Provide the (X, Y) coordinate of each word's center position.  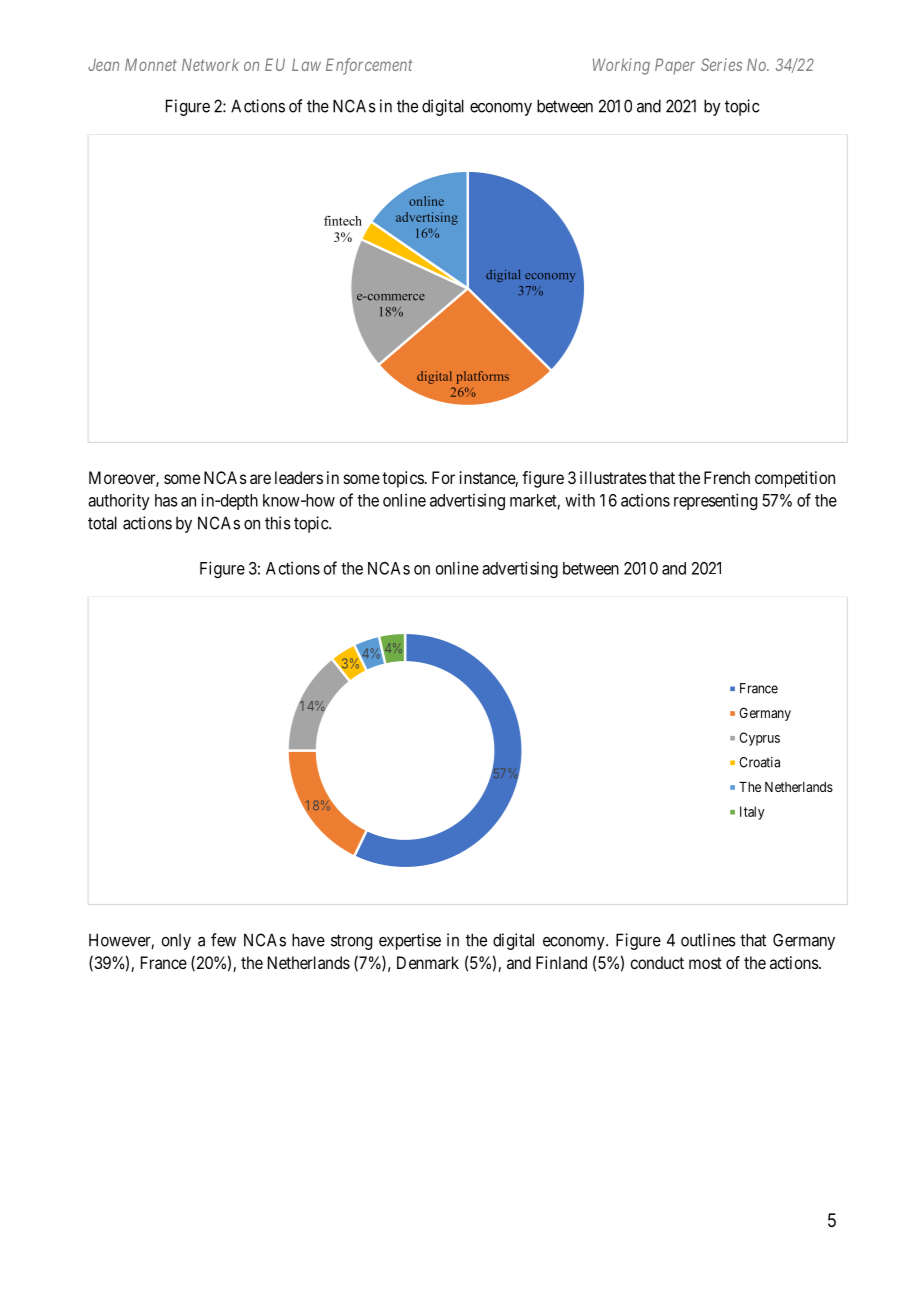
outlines (708, 940)
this (278, 523)
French (727, 477)
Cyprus (759, 739)
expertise (410, 941)
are (260, 479)
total (102, 523)
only (176, 942)
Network (210, 64)
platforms (482, 377)
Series (721, 64)
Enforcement (369, 66)
